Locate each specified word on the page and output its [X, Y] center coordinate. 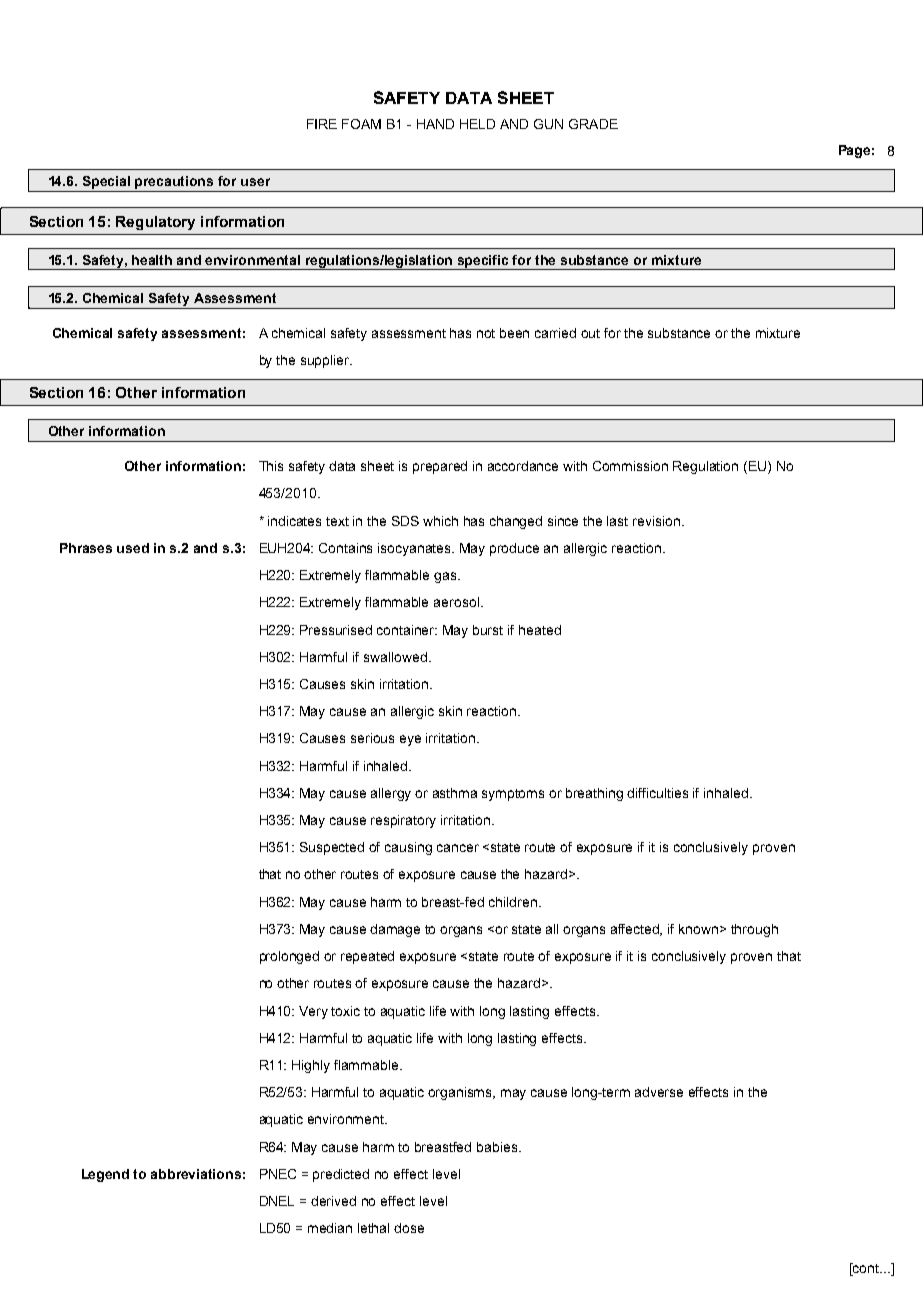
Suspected [332, 848]
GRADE [593, 124]
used [133, 548]
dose [409, 1228]
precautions [174, 182]
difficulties [657, 793]
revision [658, 521]
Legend [105, 1175]
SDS [405, 521]
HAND [435, 124]
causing [408, 848]
